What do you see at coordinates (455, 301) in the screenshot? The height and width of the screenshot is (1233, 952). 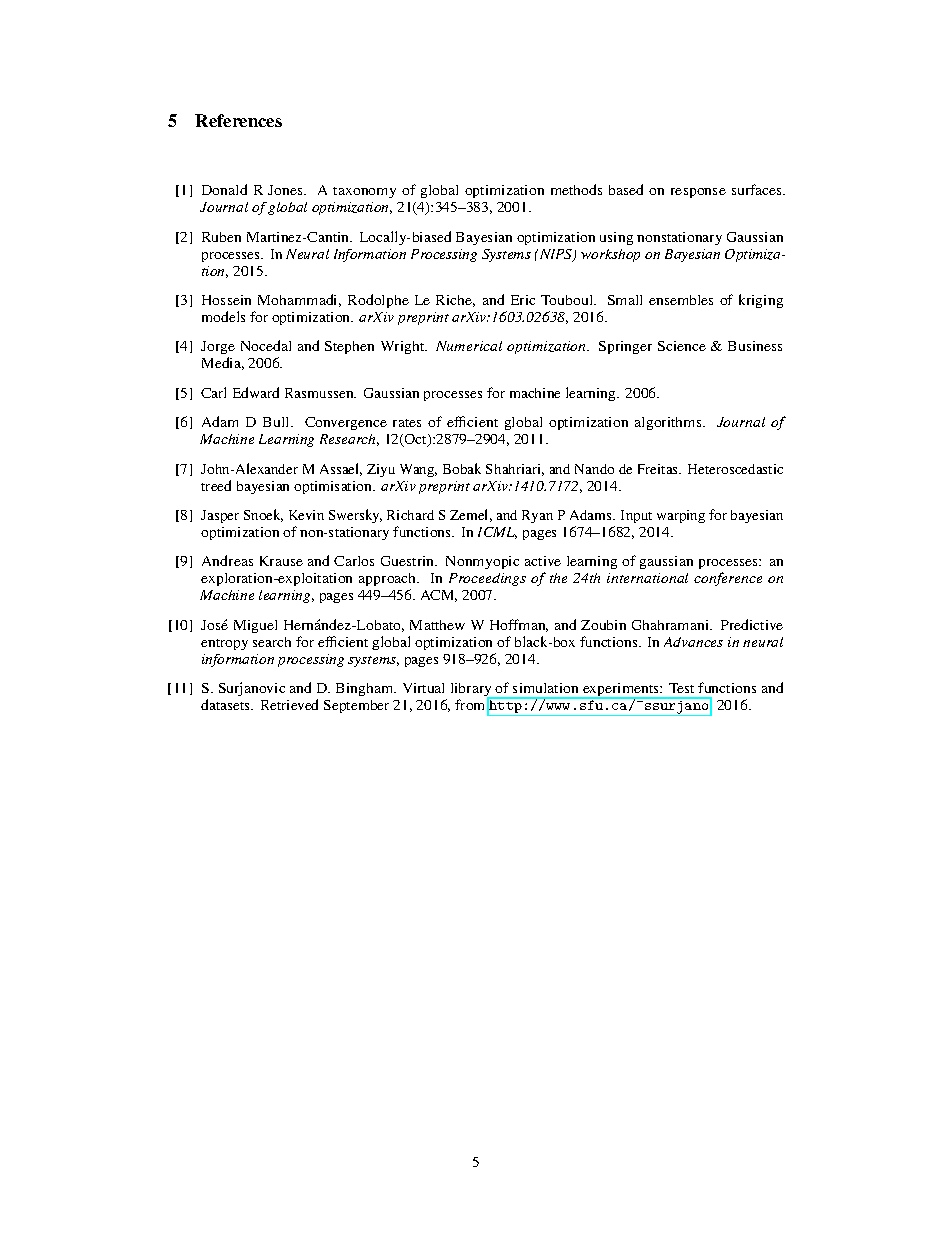 I see `Riche` at bounding box center [455, 301].
